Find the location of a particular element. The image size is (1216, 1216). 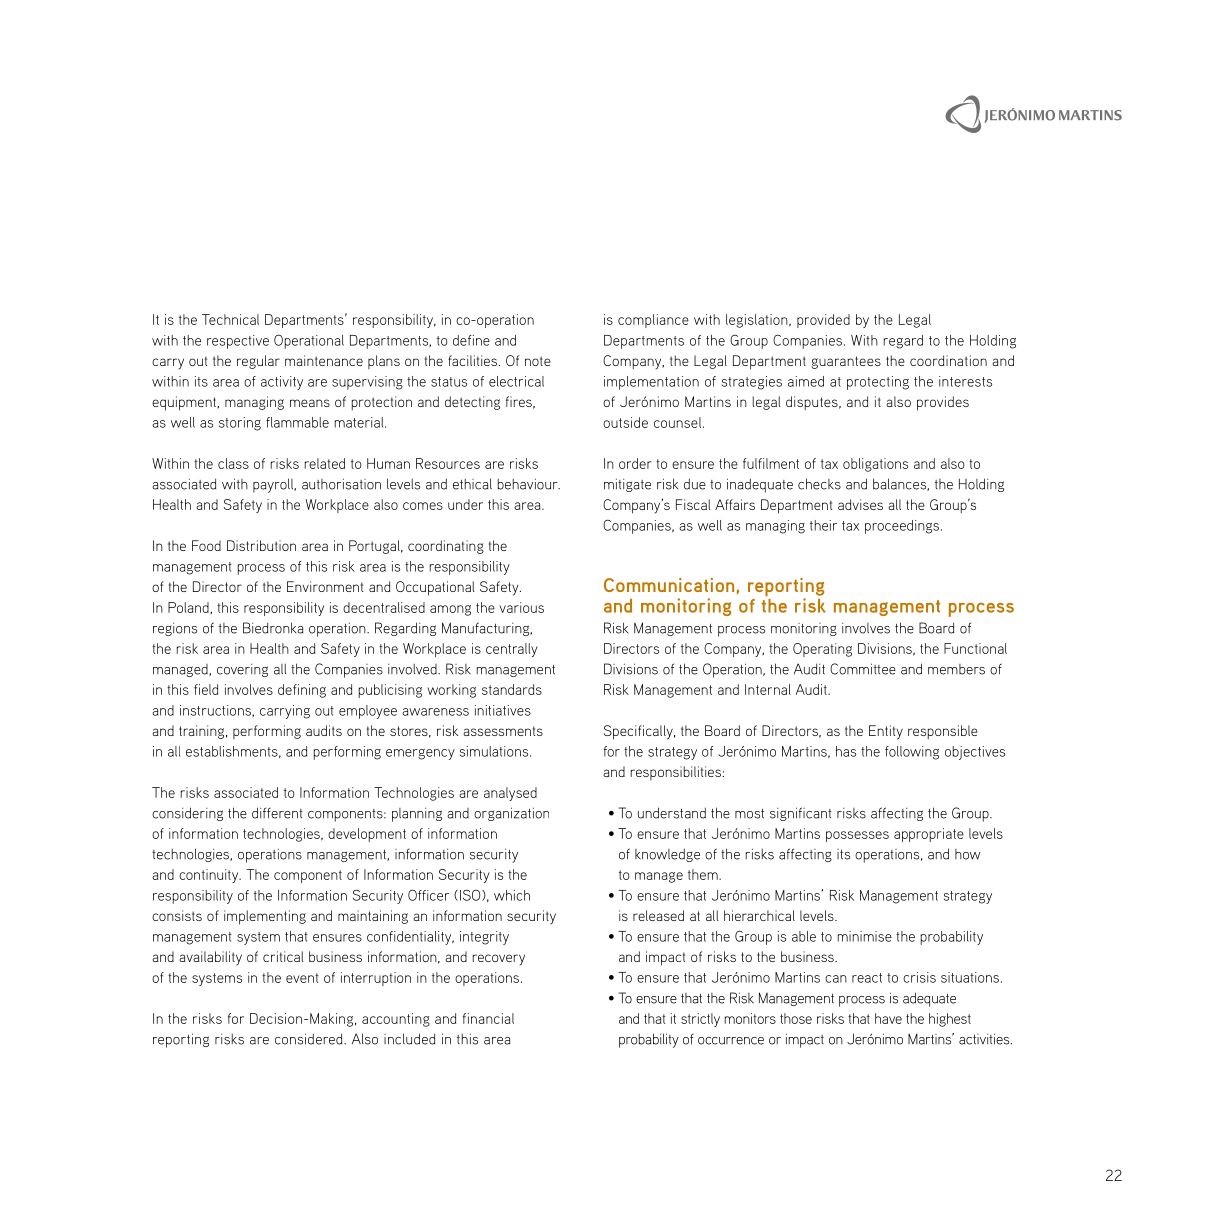

financial is located at coordinates (488, 1018).
